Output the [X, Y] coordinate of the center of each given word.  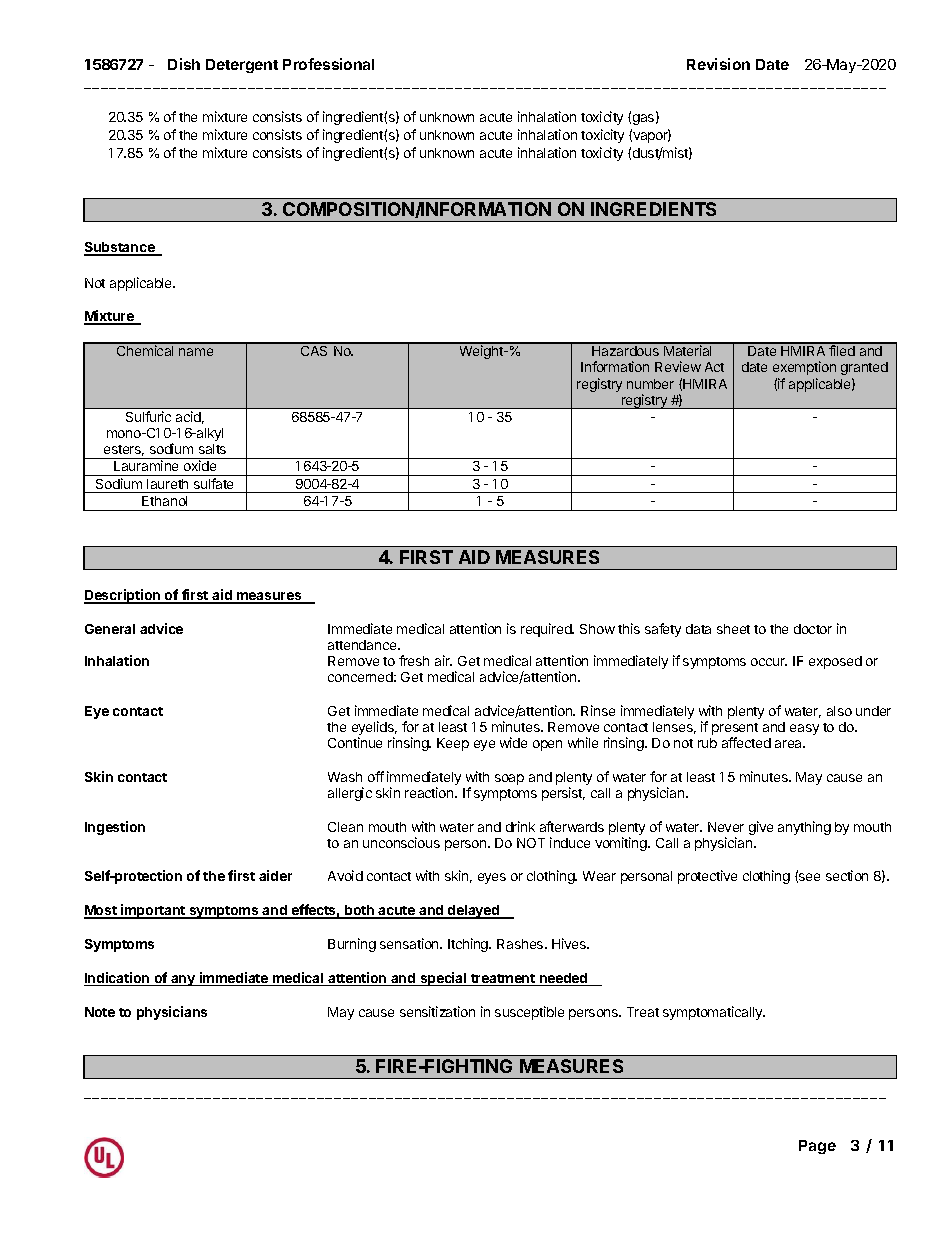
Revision [718, 64]
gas [645, 119]
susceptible [529, 1013]
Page [817, 1147]
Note [100, 1012]
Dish [184, 64]
